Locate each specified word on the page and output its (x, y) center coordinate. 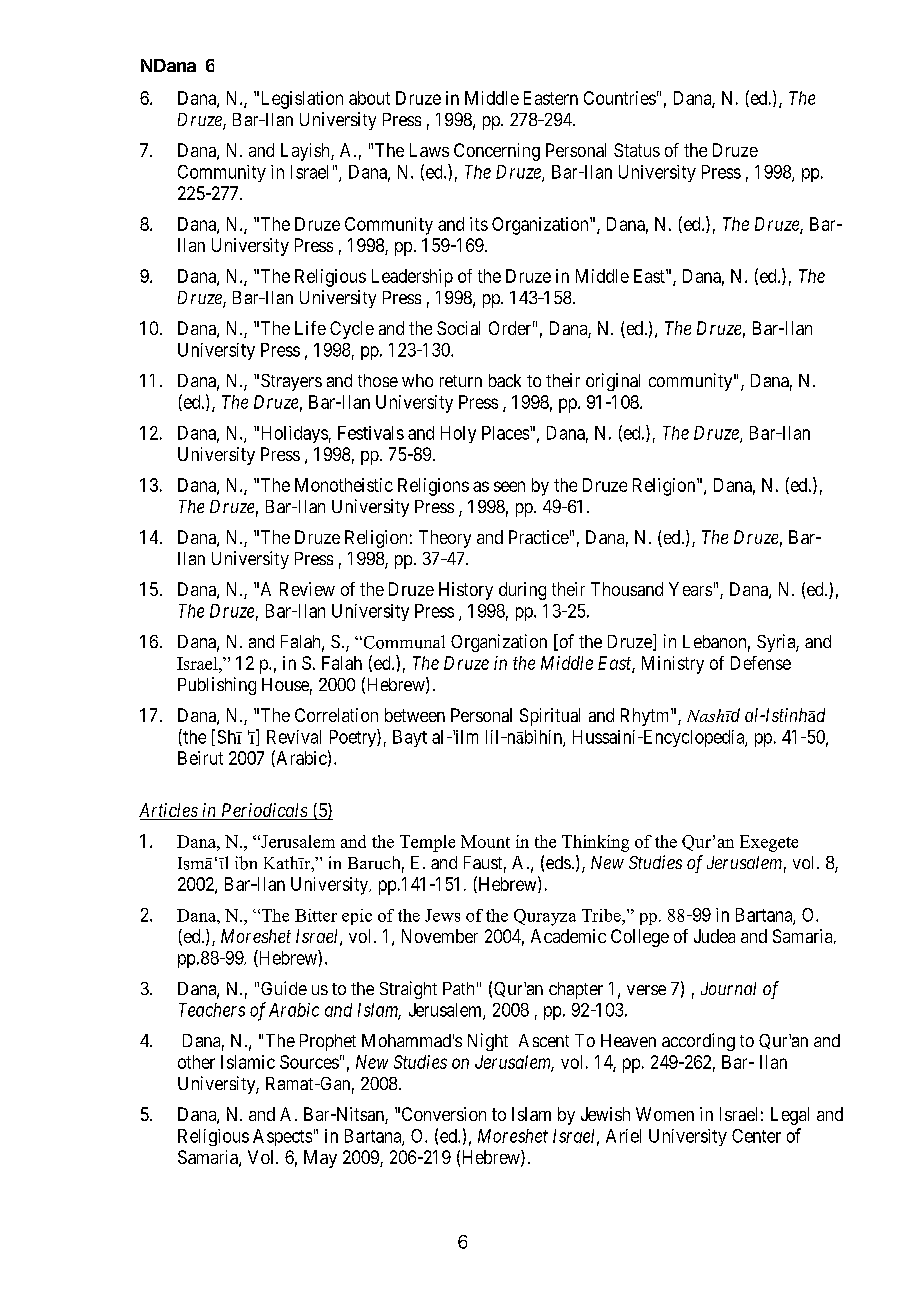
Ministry (673, 665)
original (613, 382)
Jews (442, 915)
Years (690, 589)
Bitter (316, 915)
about (369, 98)
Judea (714, 936)
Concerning (497, 152)
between (415, 715)
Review (307, 589)
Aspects (282, 1137)
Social (458, 328)
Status (637, 150)
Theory (445, 539)
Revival (294, 737)
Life (310, 328)
